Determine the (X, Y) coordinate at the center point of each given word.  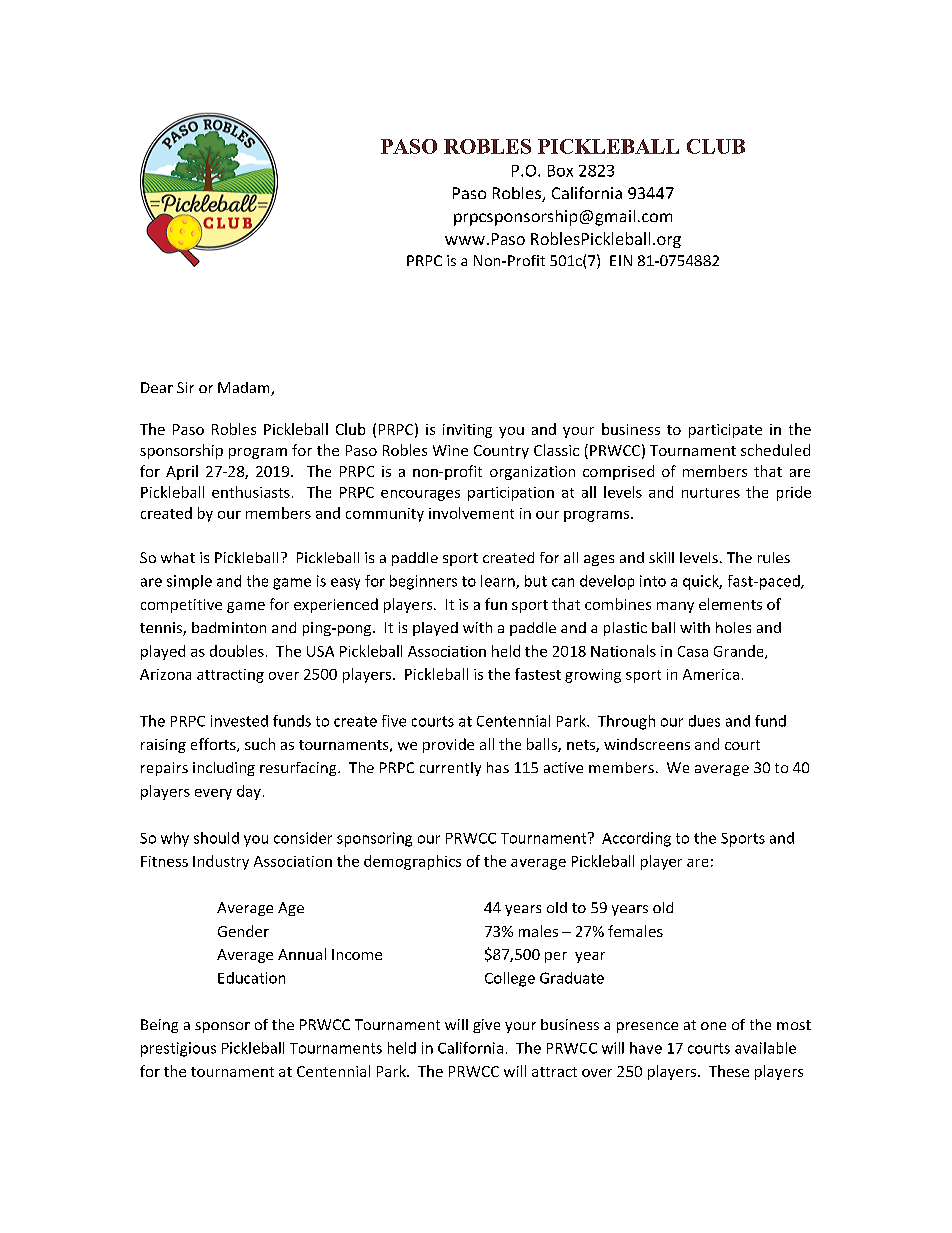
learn (499, 582)
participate (725, 431)
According (636, 839)
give (486, 1026)
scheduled (775, 450)
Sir (185, 387)
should (216, 838)
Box (560, 171)
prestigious (178, 1049)
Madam (245, 389)
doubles (237, 651)
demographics (412, 862)
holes (733, 627)
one (713, 1026)
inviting (467, 431)
